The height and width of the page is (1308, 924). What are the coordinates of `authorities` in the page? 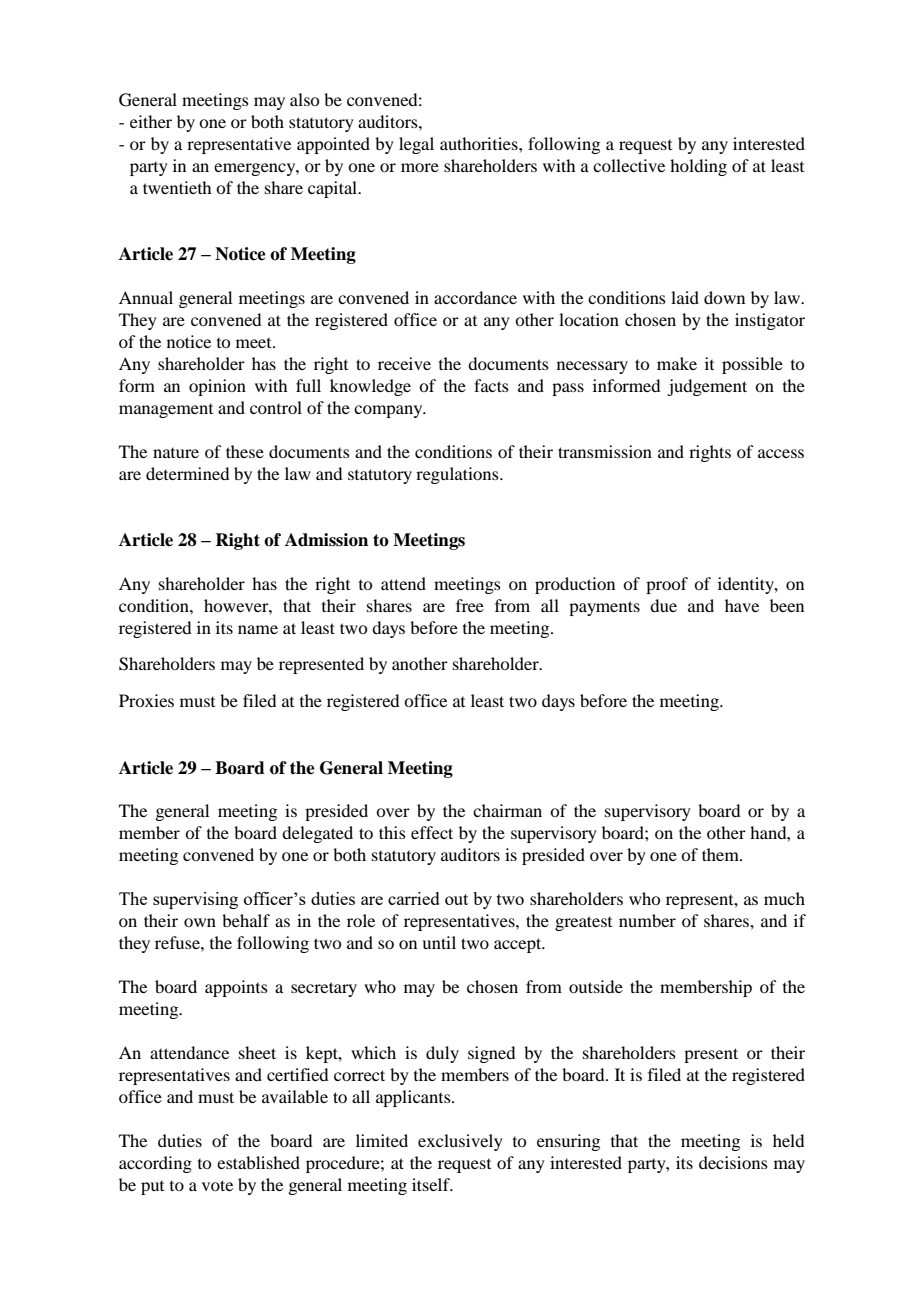 It's located at (480, 143).
